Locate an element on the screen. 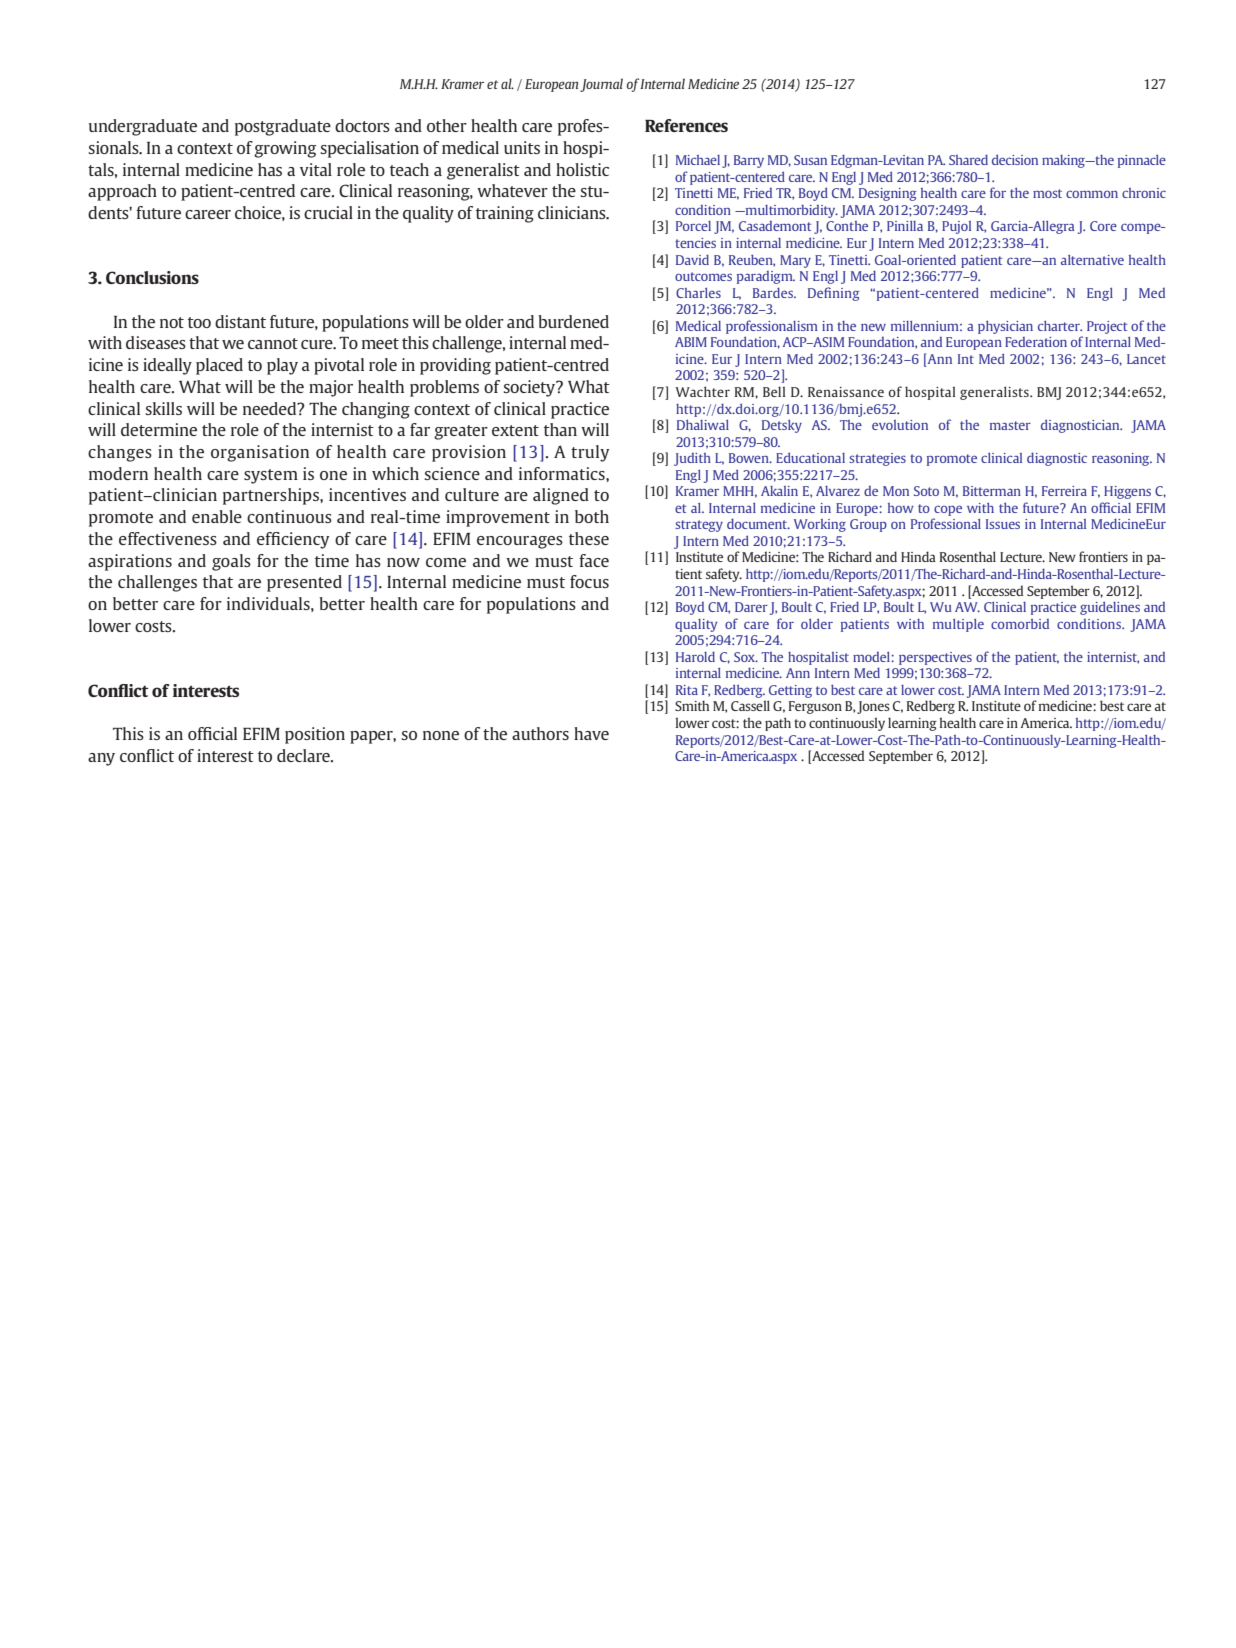 This screenshot has height=1648, width=1236. decision is located at coordinates (1015, 159).
